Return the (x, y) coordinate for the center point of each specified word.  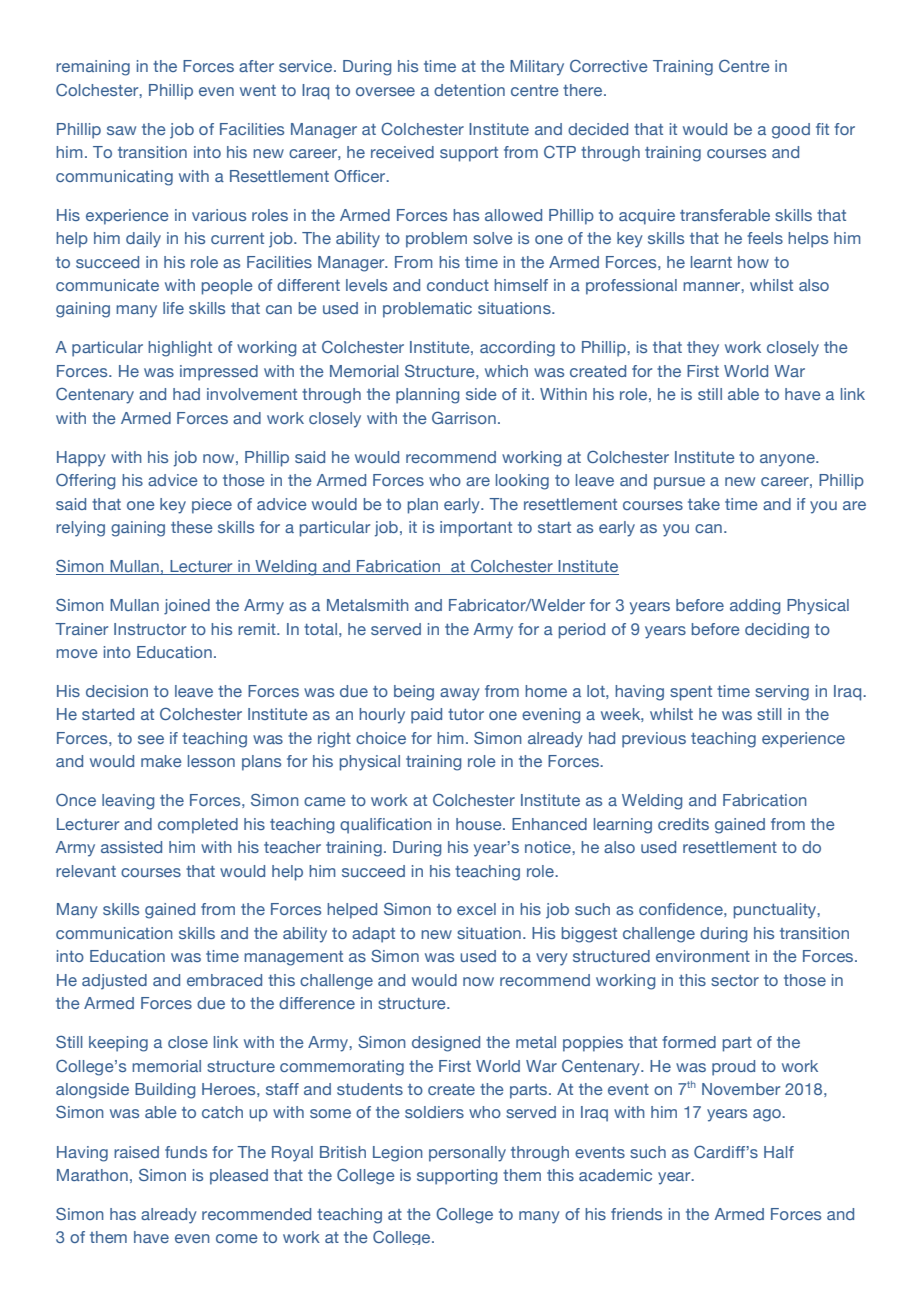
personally (467, 1154)
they (703, 349)
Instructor (150, 629)
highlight (180, 349)
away (460, 694)
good (791, 131)
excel (476, 909)
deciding (777, 631)
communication (114, 933)
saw (121, 130)
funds (186, 1152)
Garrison (464, 417)
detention (469, 90)
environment (703, 956)
